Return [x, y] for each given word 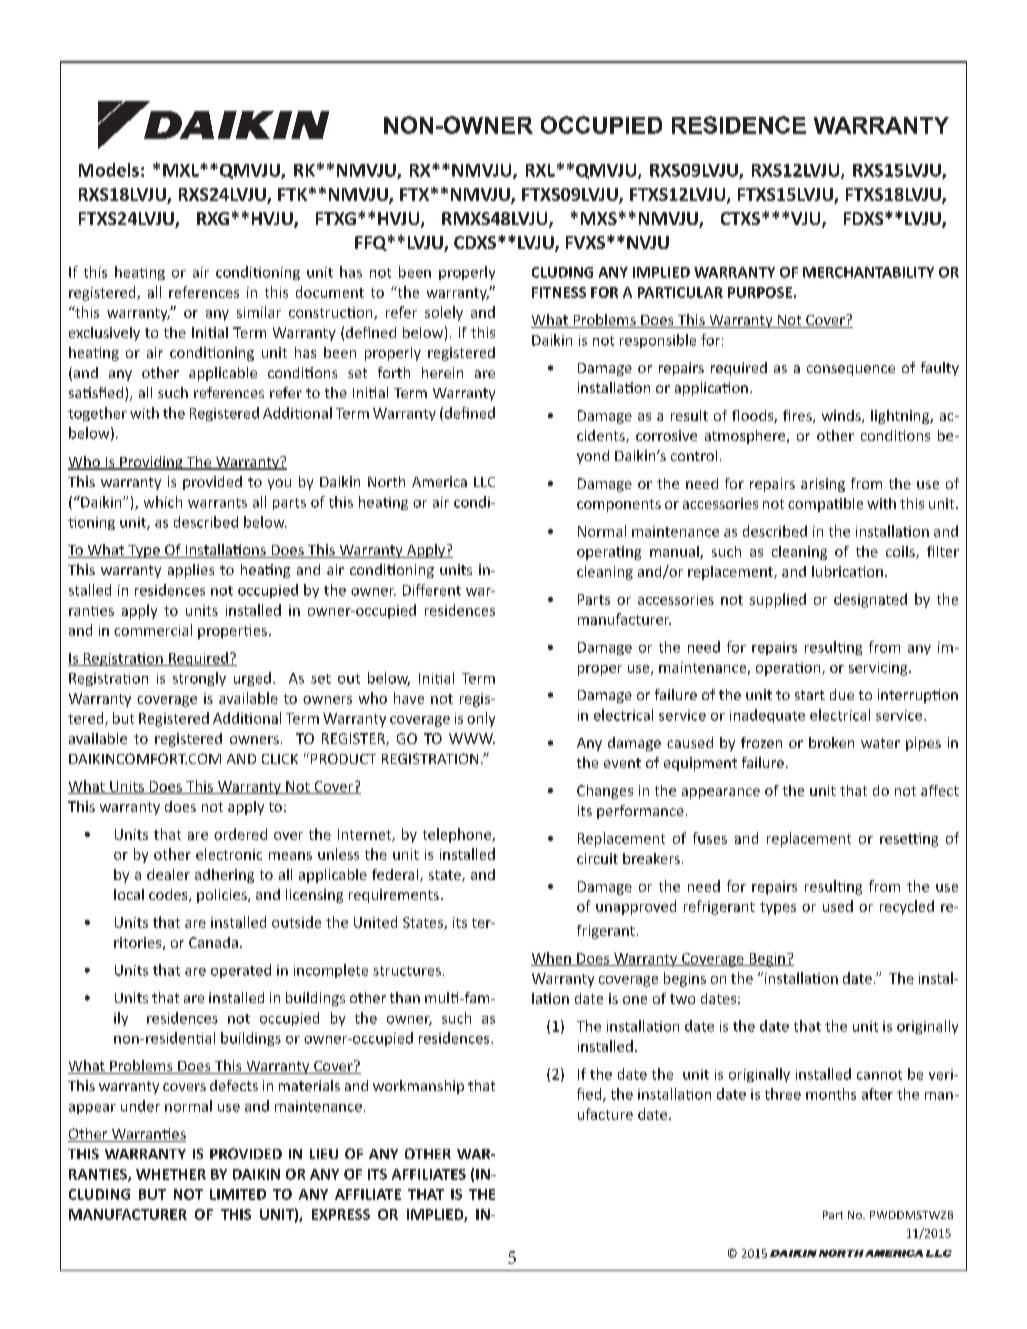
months [831, 1094]
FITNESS [559, 292]
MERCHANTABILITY [868, 272]
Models [109, 170]
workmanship [418, 1087]
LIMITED [238, 1194]
